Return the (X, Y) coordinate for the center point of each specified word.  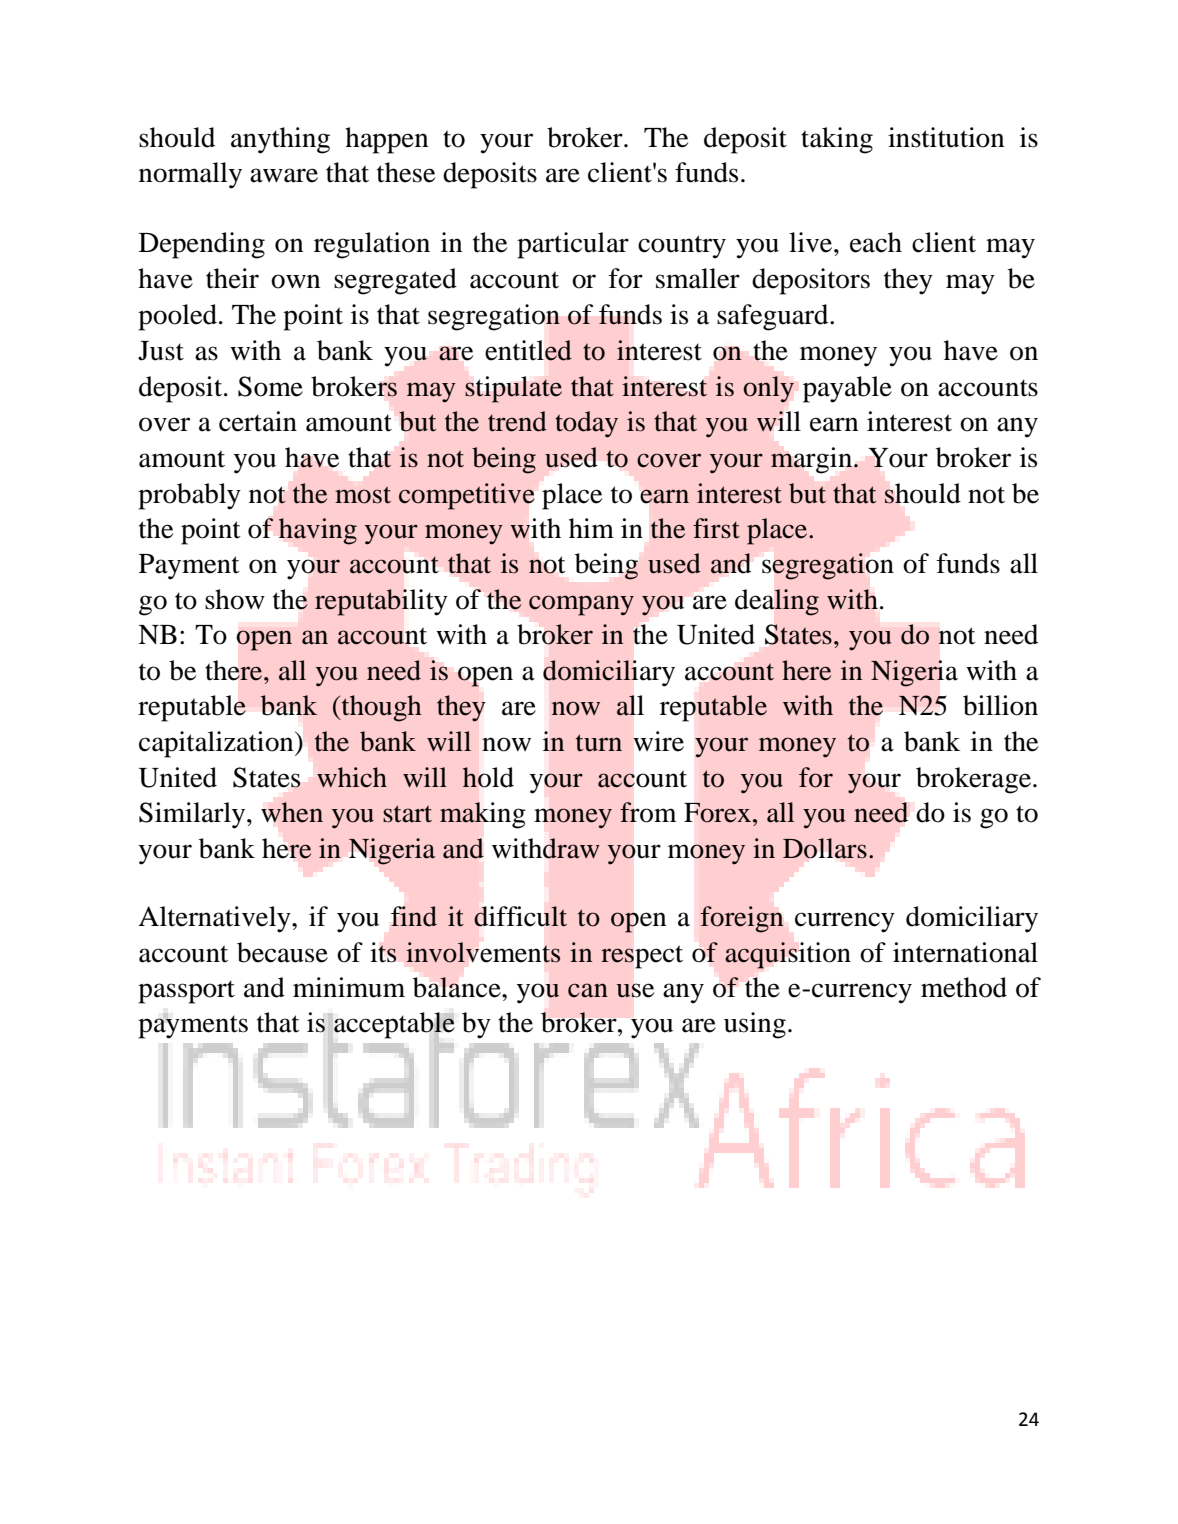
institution (946, 137)
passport (186, 992)
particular (573, 245)
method (964, 987)
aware (284, 175)
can (588, 990)
